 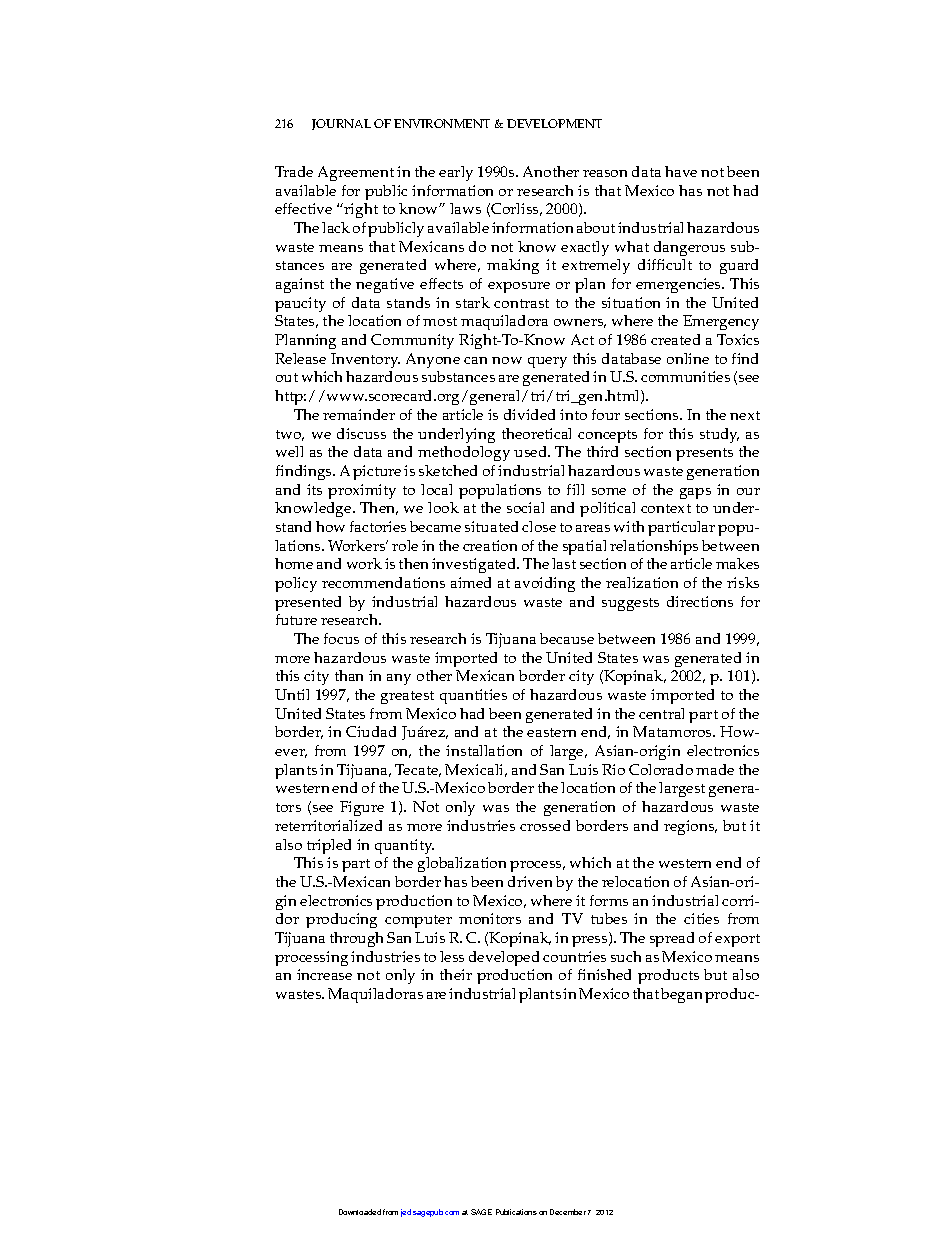 What do you see at coordinates (554, 123) in the screenshot?
I see `DEVELOPMENT` at bounding box center [554, 123].
